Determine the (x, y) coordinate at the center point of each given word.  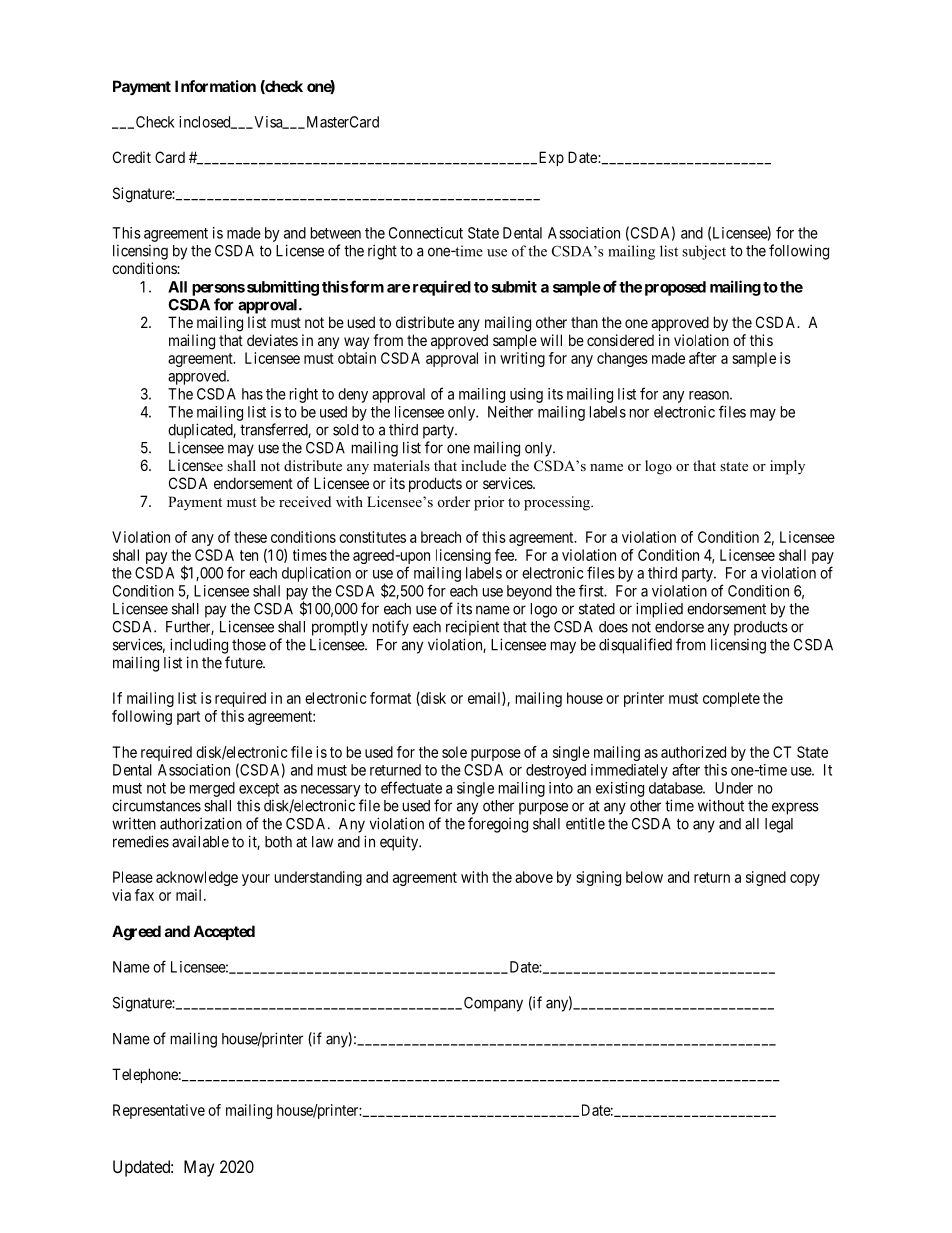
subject (704, 252)
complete (731, 699)
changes (622, 359)
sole (454, 752)
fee (505, 555)
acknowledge (197, 878)
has (252, 394)
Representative (159, 1111)
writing (522, 359)
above (534, 877)
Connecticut (426, 233)
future (244, 662)
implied (659, 610)
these (250, 537)
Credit (132, 157)
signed (766, 878)
